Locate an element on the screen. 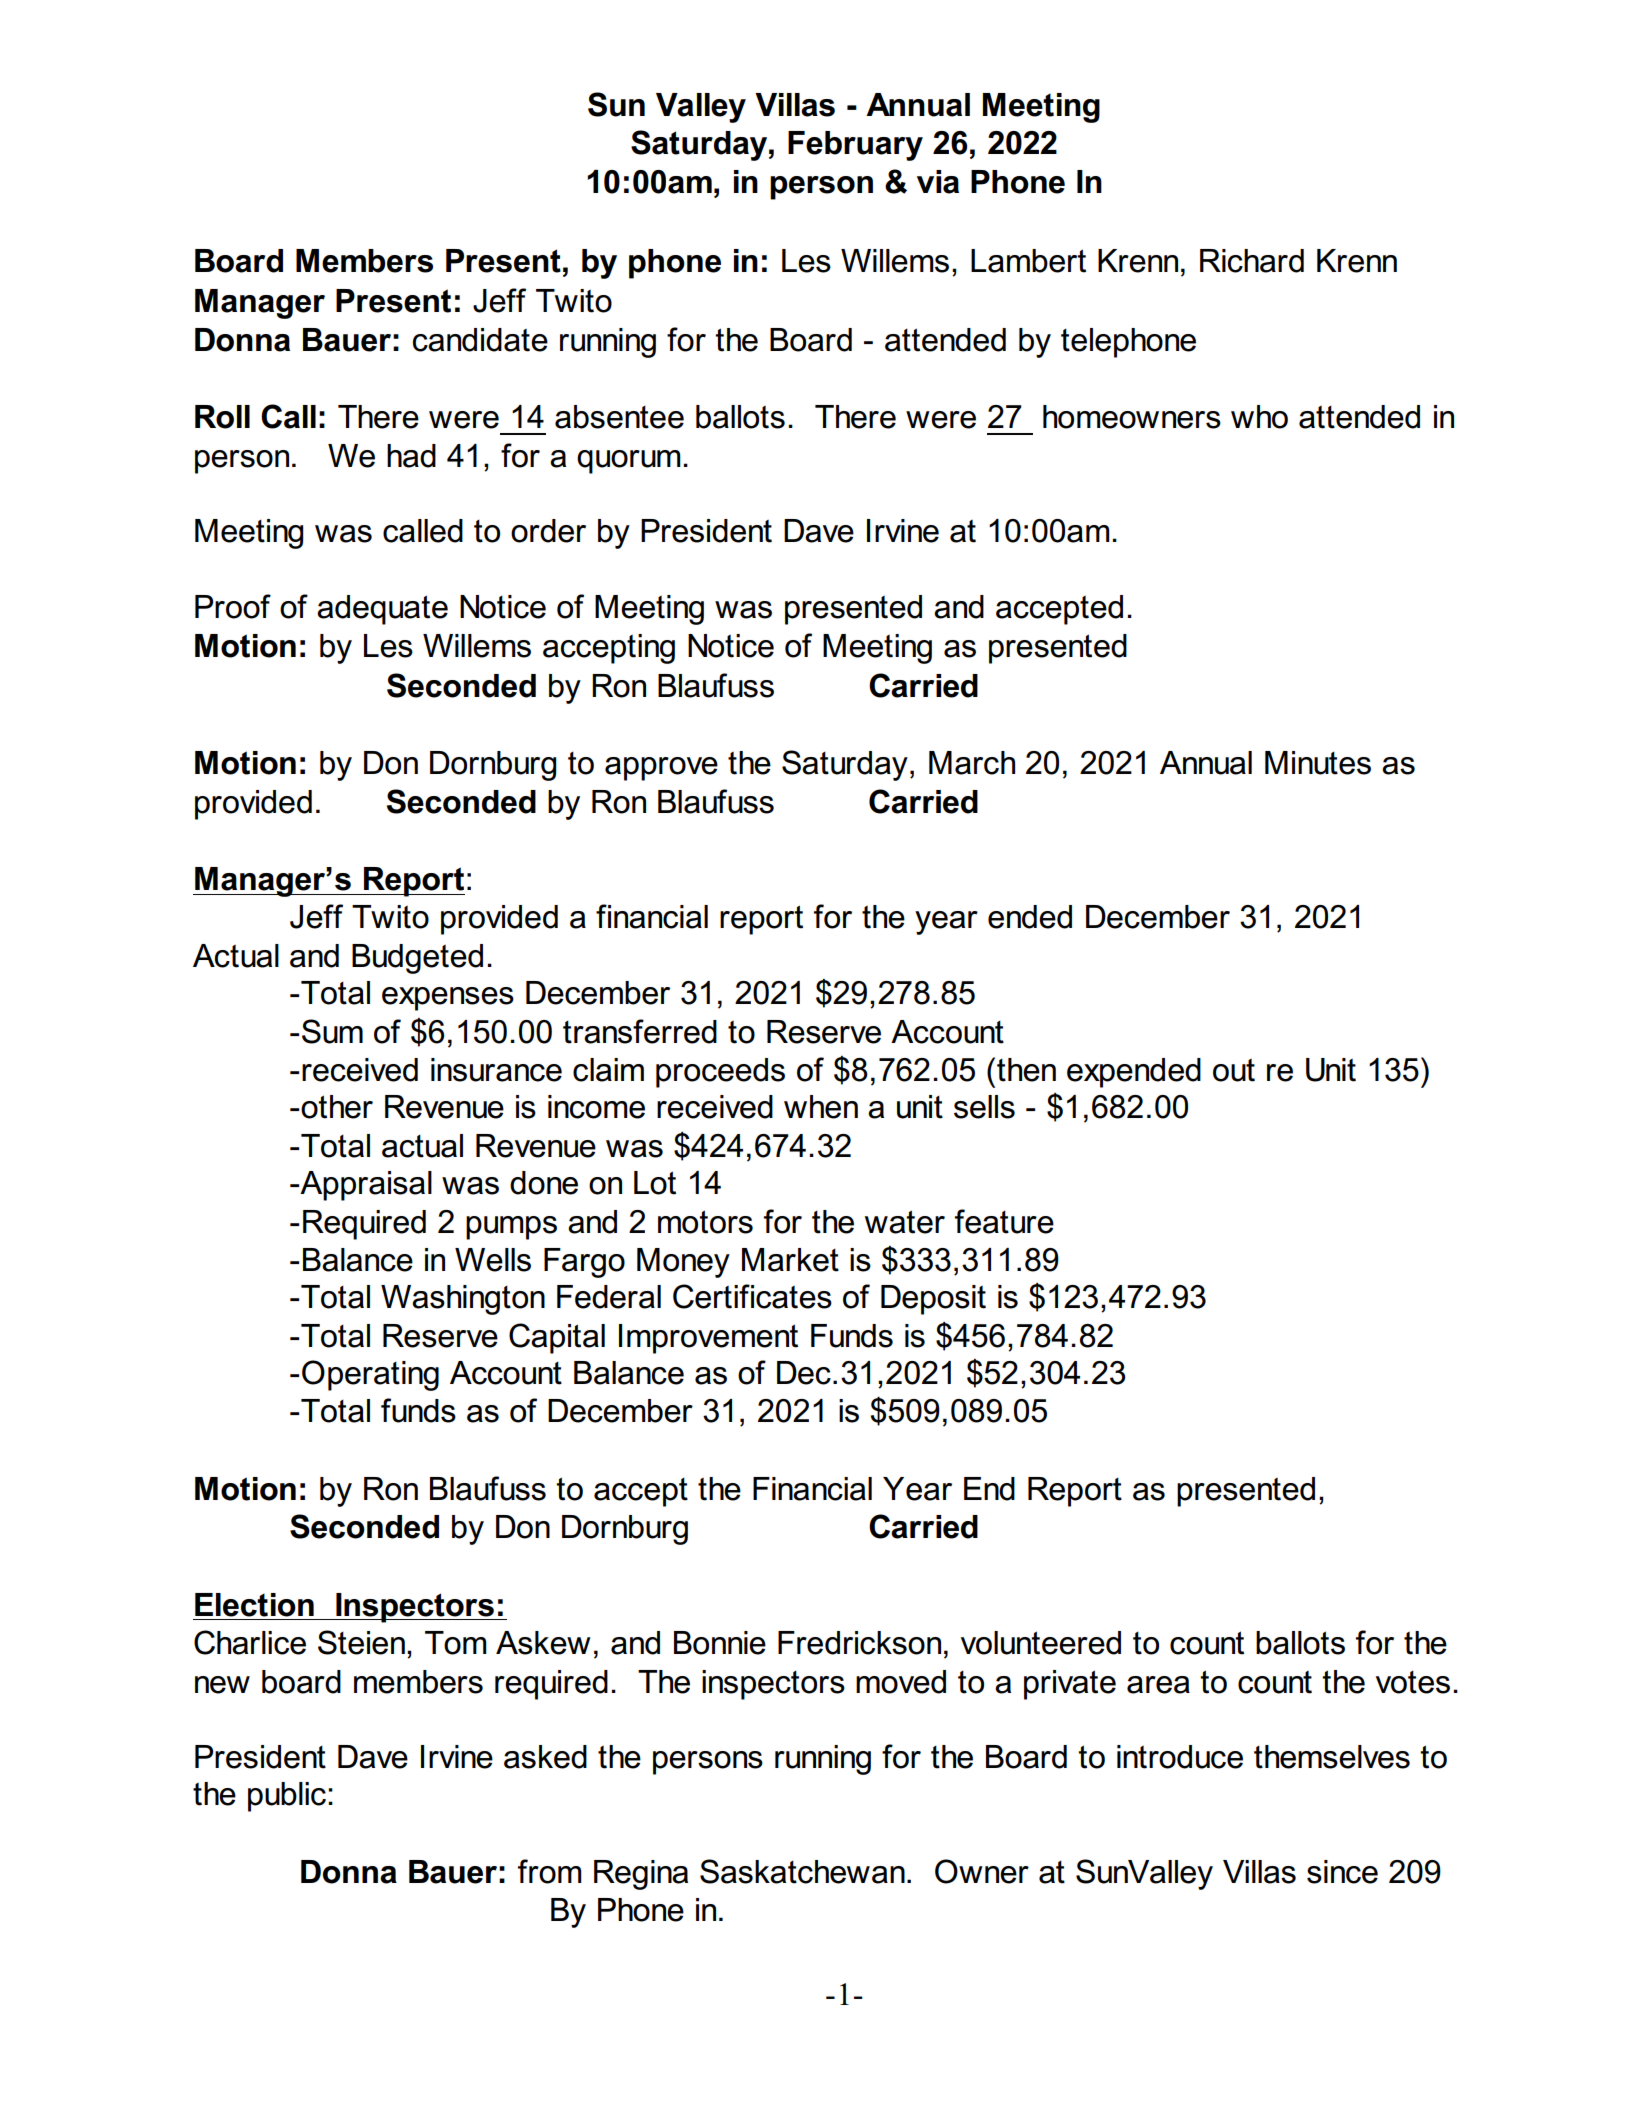 This screenshot has height=2124, width=1641. adequate is located at coordinates (382, 610).
